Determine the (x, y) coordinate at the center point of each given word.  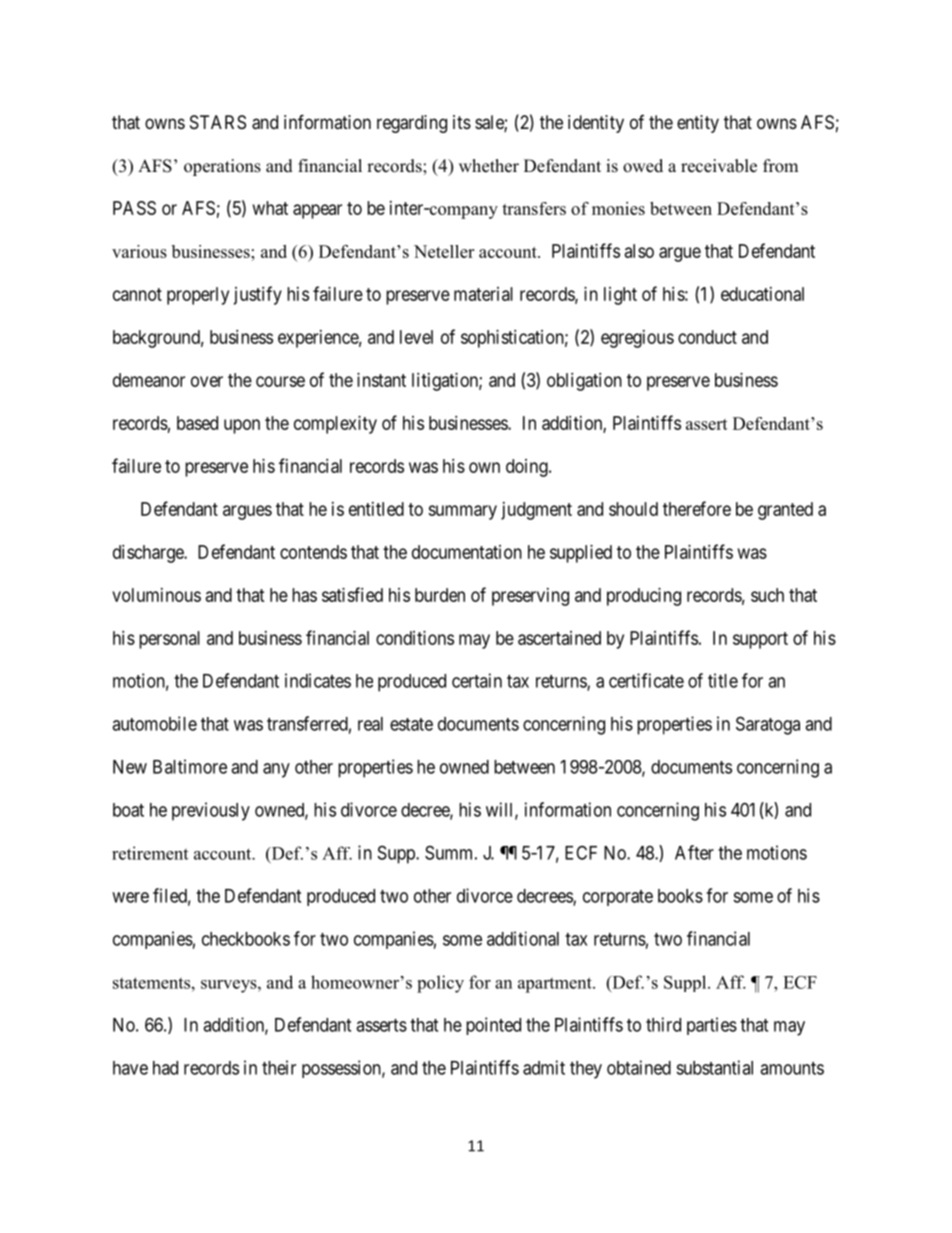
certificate (646, 680)
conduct (707, 337)
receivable (719, 166)
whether (489, 166)
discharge (149, 554)
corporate (618, 898)
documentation (467, 552)
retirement (150, 853)
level (416, 337)
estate (411, 724)
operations (222, 167)
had (165, 1068)
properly (198, 296)
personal (169, 640)
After (694, 852)
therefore (697, 508)
